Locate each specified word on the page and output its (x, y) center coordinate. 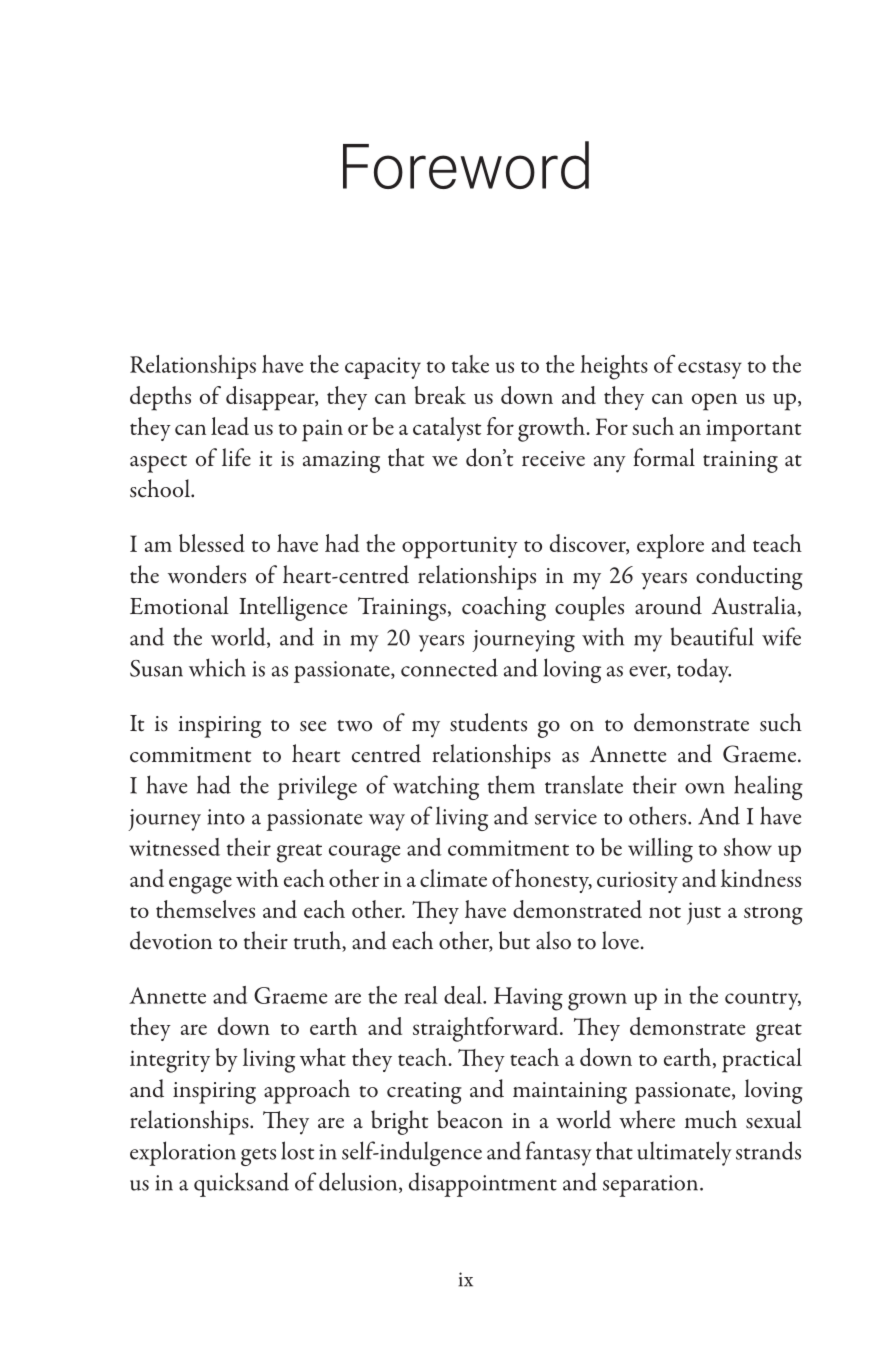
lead (230, 426)
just (704, 913)
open (714, 402)
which (217, 667)
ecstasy (710, 370)
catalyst (447, 429)
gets (258, 1157)
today (704, 670)
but (514, 940)
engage (200, 885)
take (470, 364)
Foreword (466, 165)
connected (449, 667)
